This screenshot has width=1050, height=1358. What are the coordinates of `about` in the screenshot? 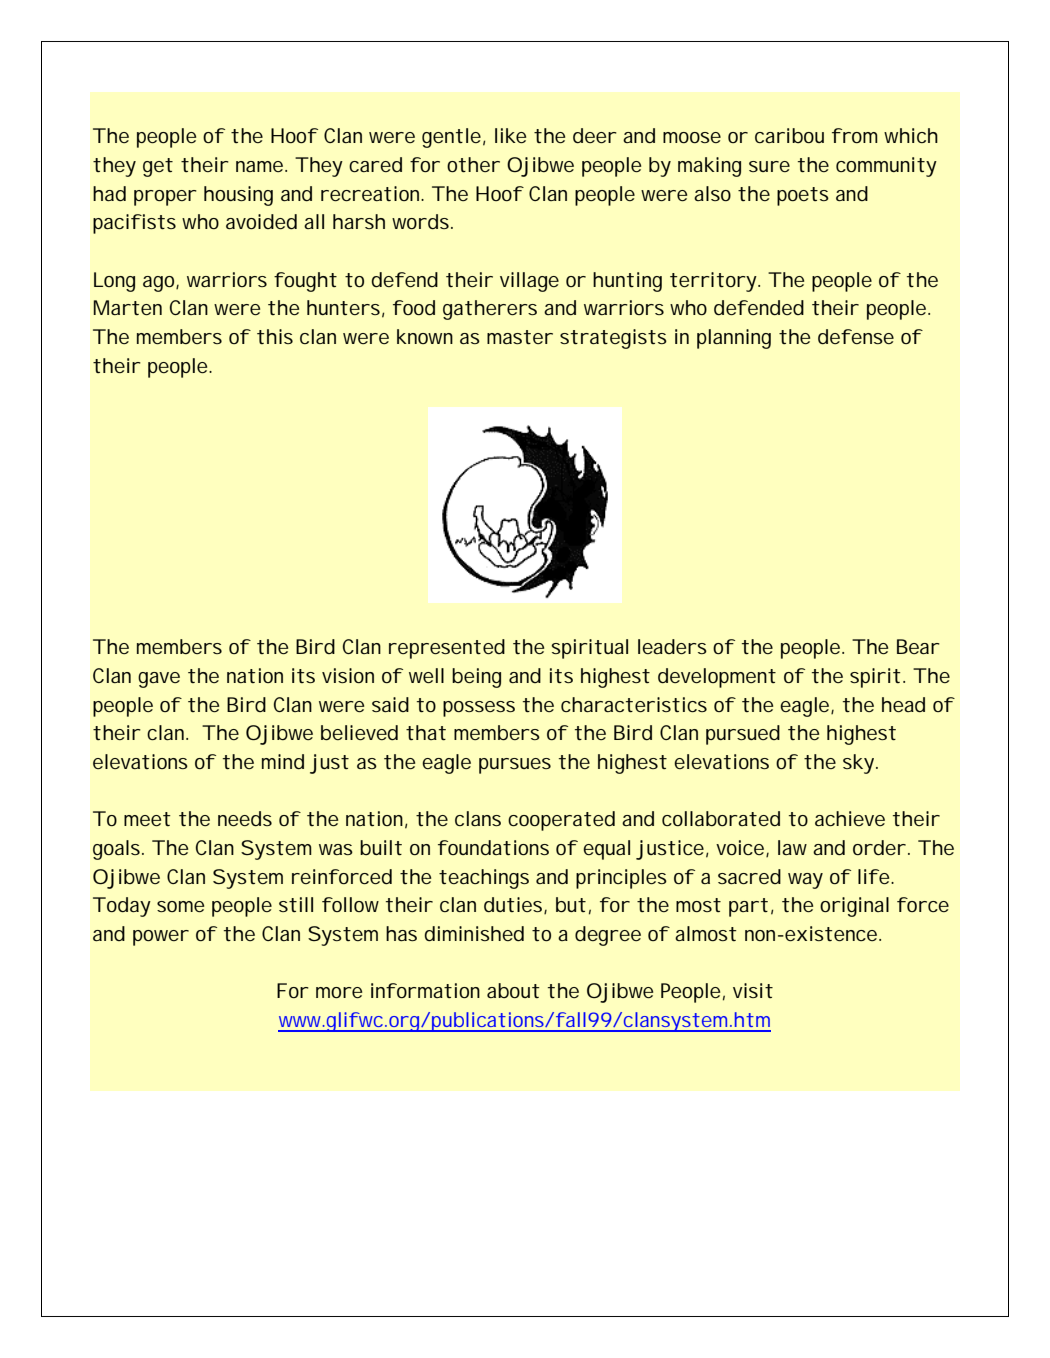 It's located at (513, 990).
